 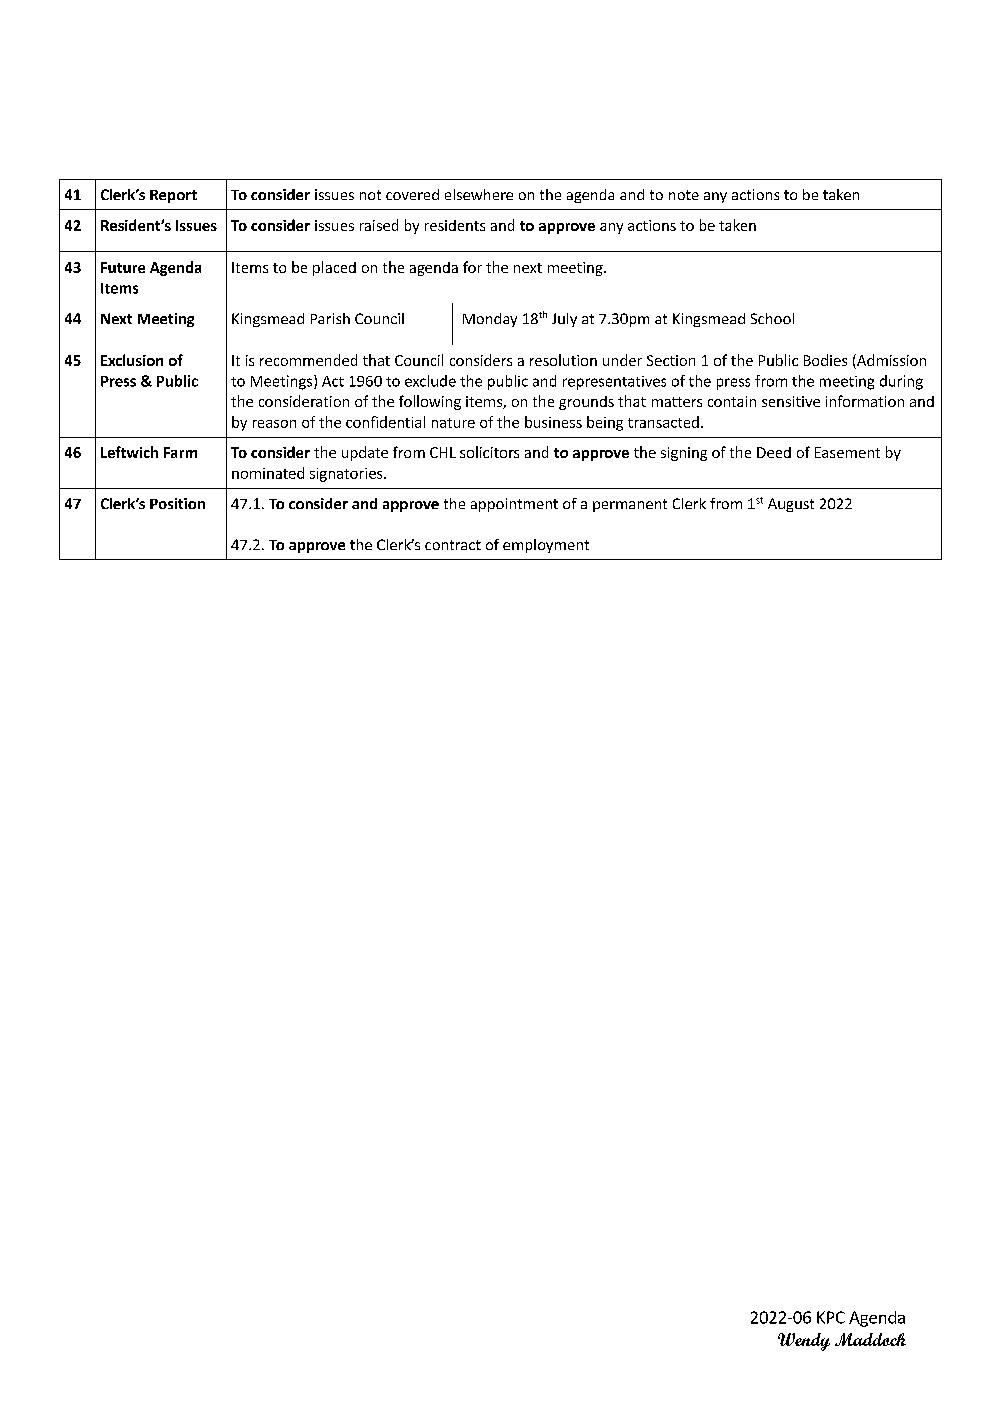 I want to click on KPC, so click(x=831, y=1317).
